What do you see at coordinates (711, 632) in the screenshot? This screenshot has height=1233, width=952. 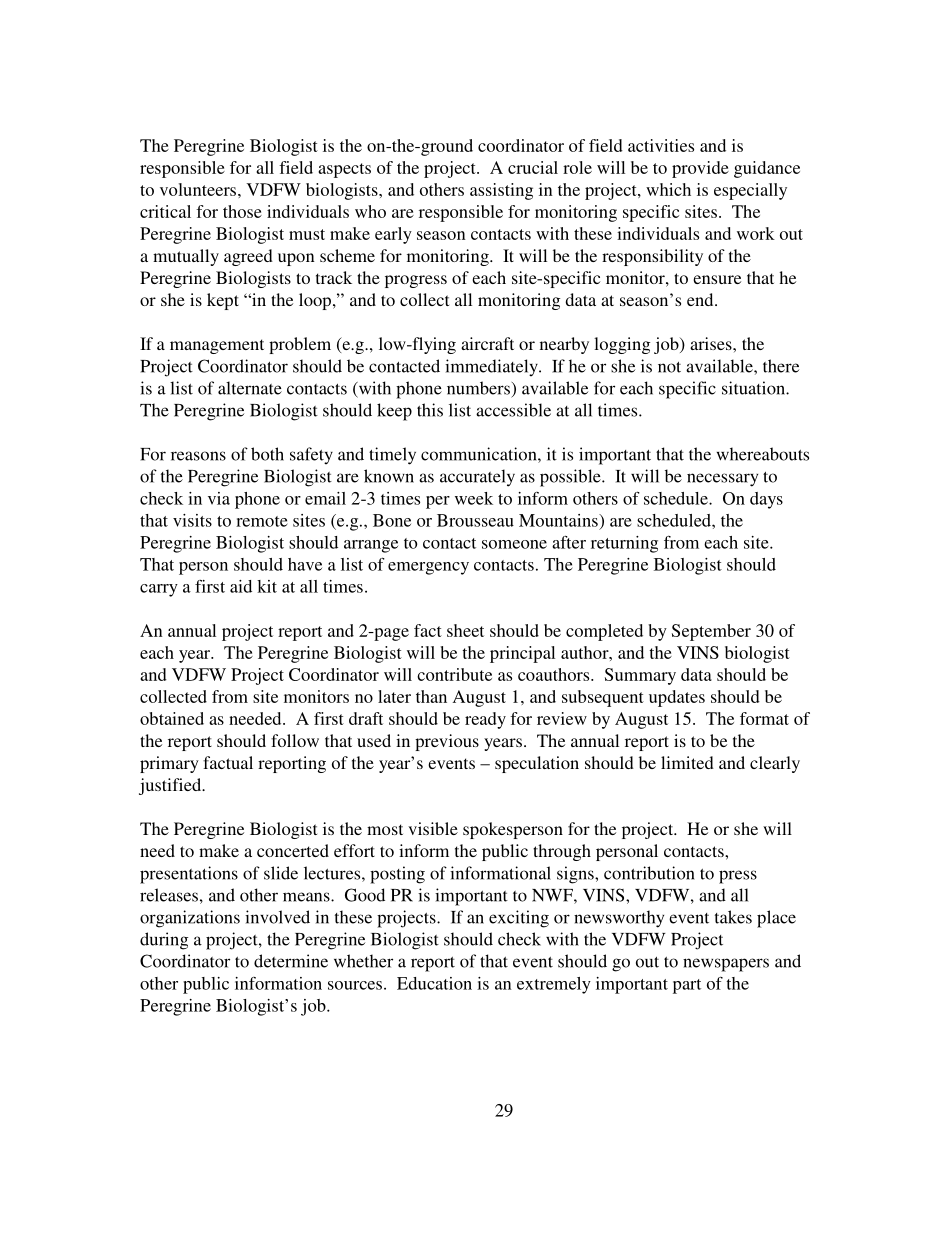 I see `September` at bounding box center [711, 632].
